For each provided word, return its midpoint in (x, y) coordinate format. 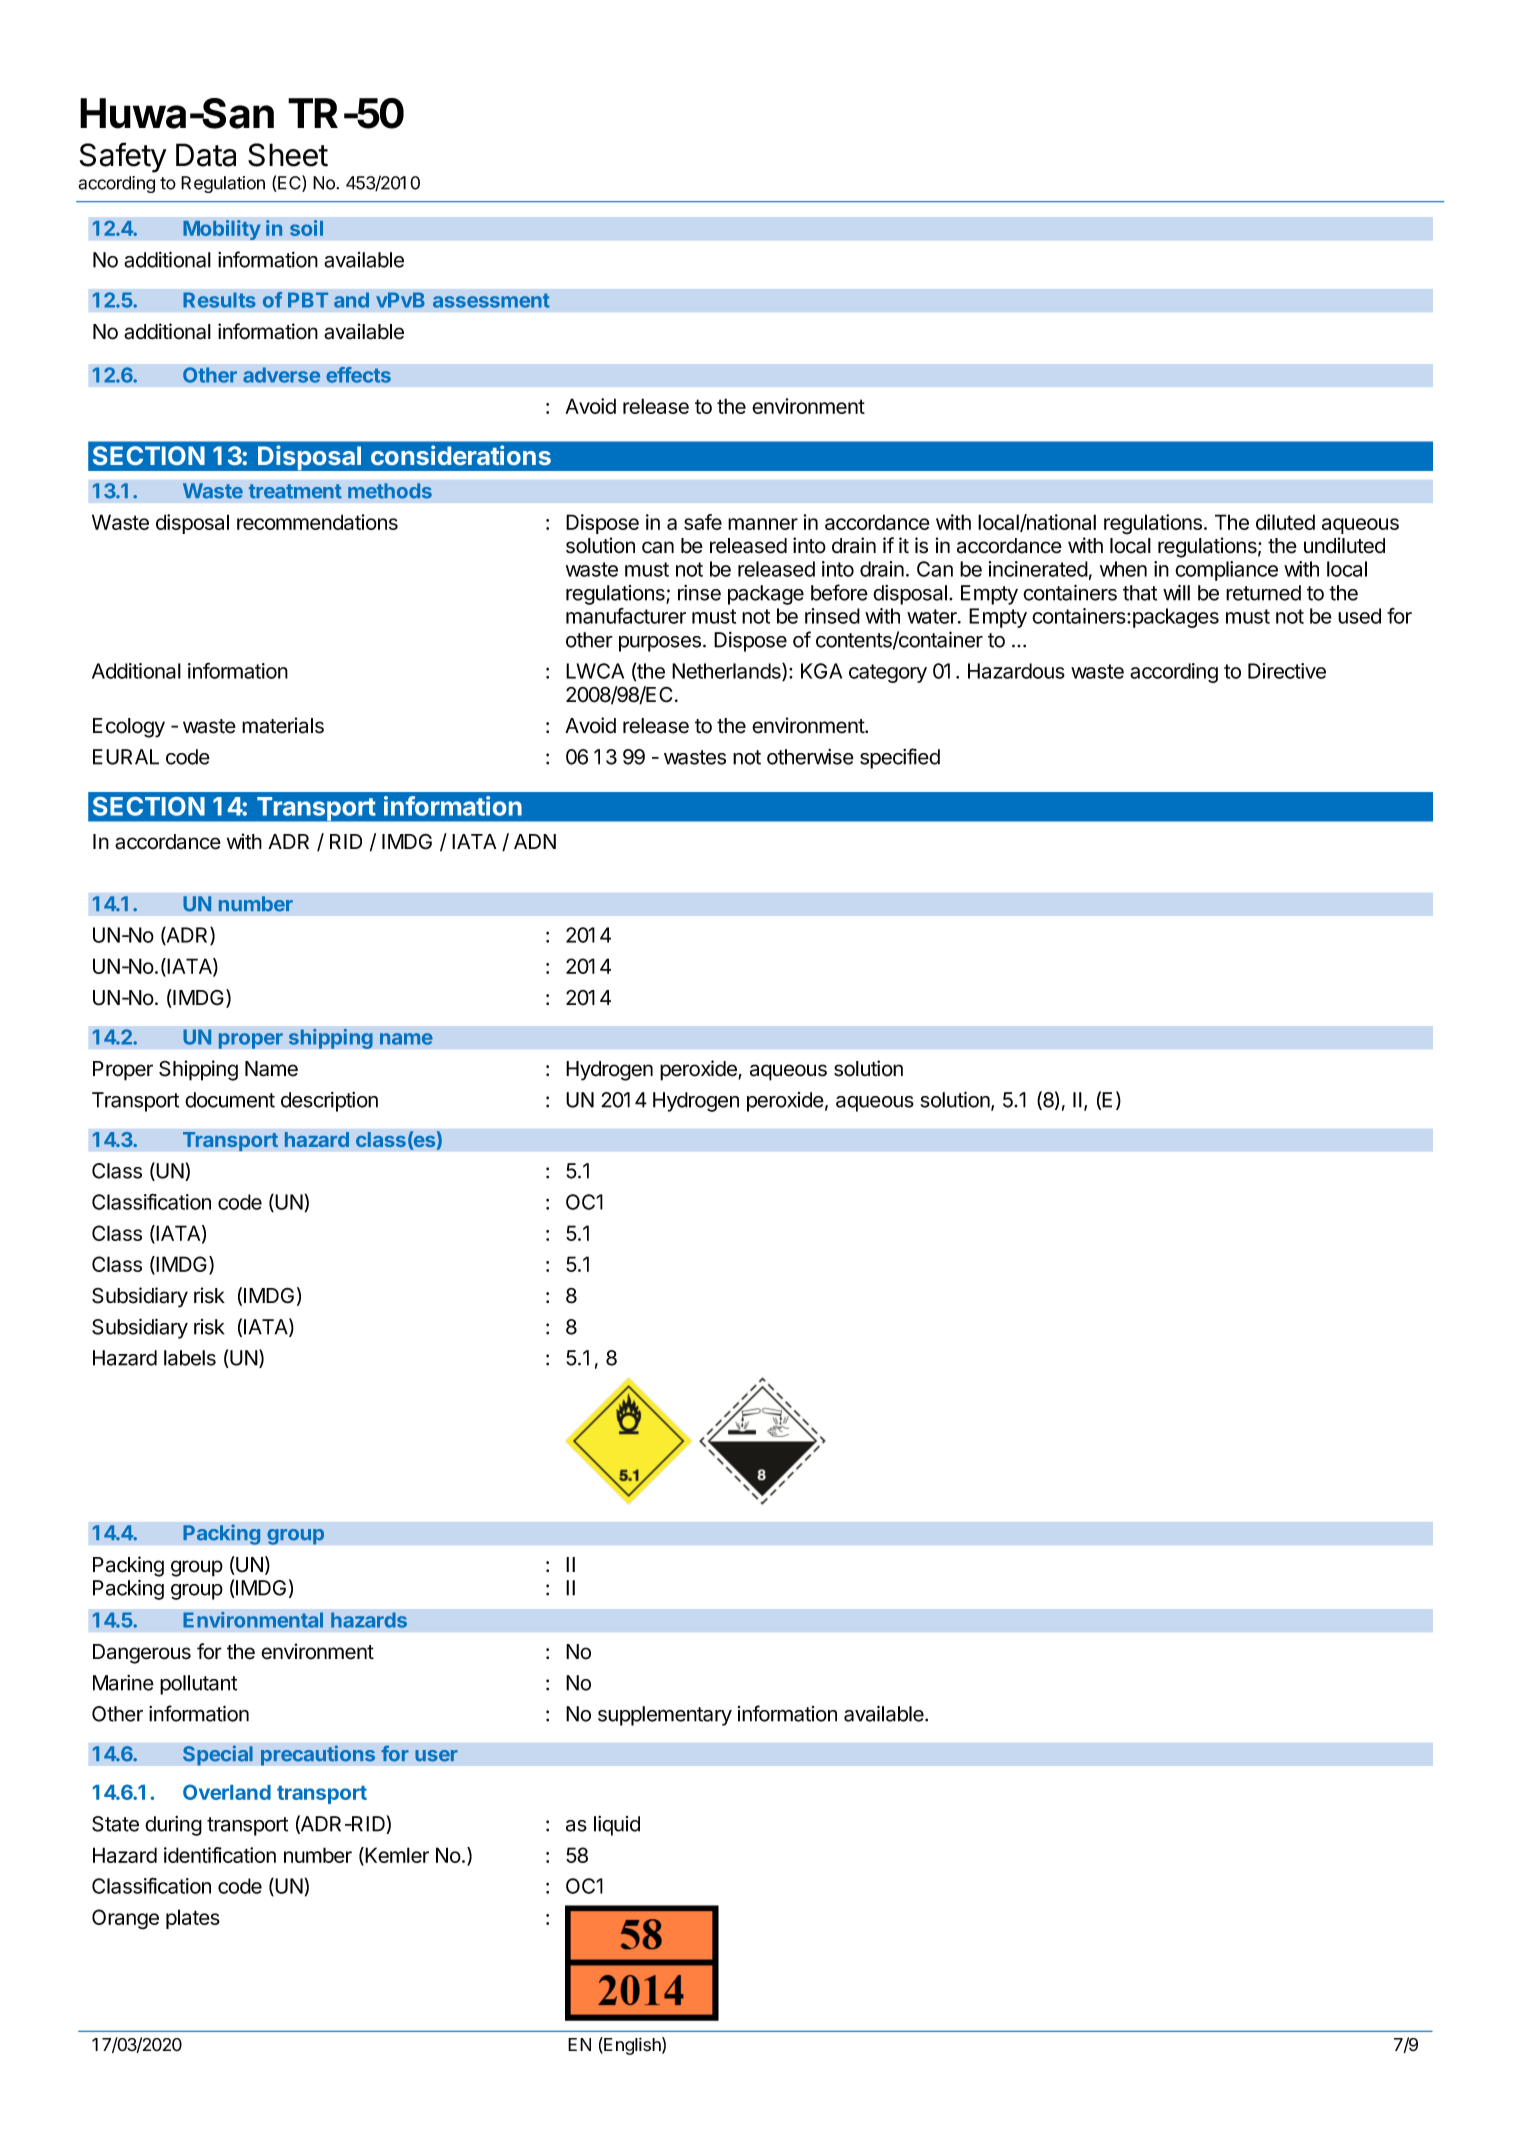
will (1176, 592)
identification (220, 1855)
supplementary (665, 1716)
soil (306, 228)
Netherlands (727, 672)
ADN (535, 841)
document (230, 1100)
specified (900, 758)
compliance (1226, 571)
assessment (491, 300)
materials (283, 725)
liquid (617, 1826)
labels (190, 1358)
